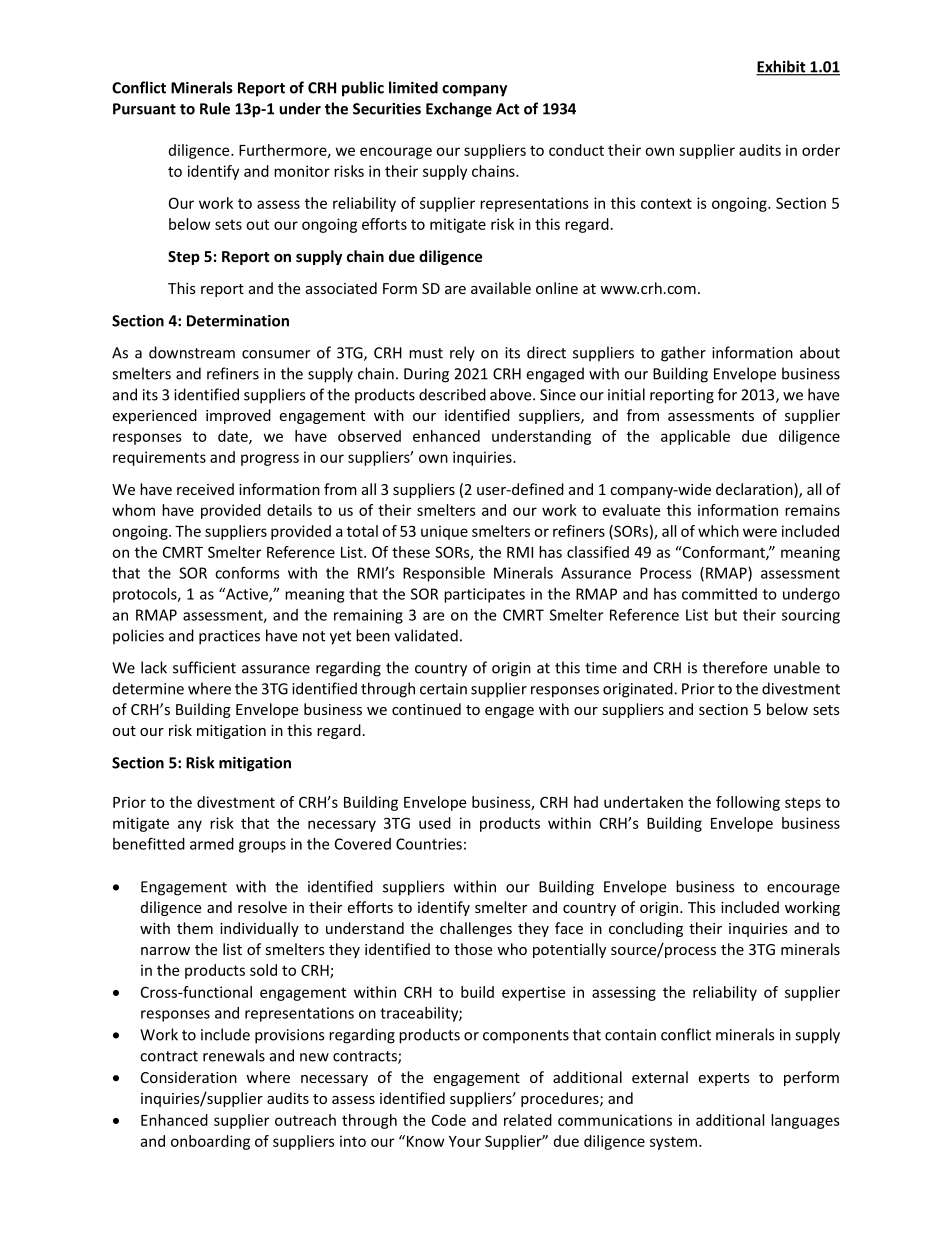 The image size is (952, 1233). What do you see at coordinates (210, 1142) in the page?
I see `onboarding` at bounding box center [210, 1142].
